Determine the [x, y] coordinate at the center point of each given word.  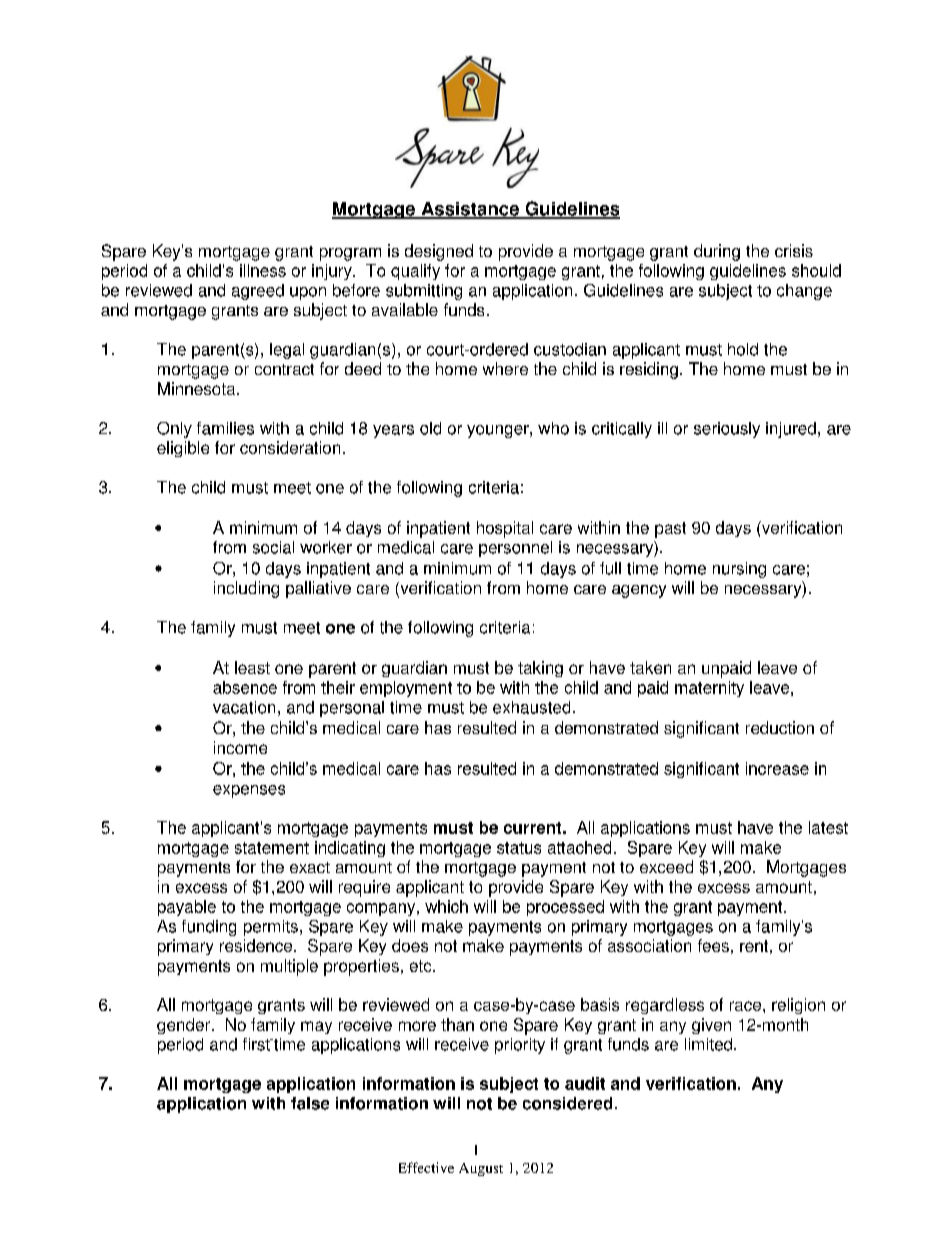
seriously [727, 430]
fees [713, 945]
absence [245, 687]
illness [263, 270]
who [553, 428]
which [446, 906]
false [310, 1103]
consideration [290, 447]
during [717, 252]
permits [271, 928]
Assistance [470, 210]
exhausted [531, 707]
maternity [709, 689]
